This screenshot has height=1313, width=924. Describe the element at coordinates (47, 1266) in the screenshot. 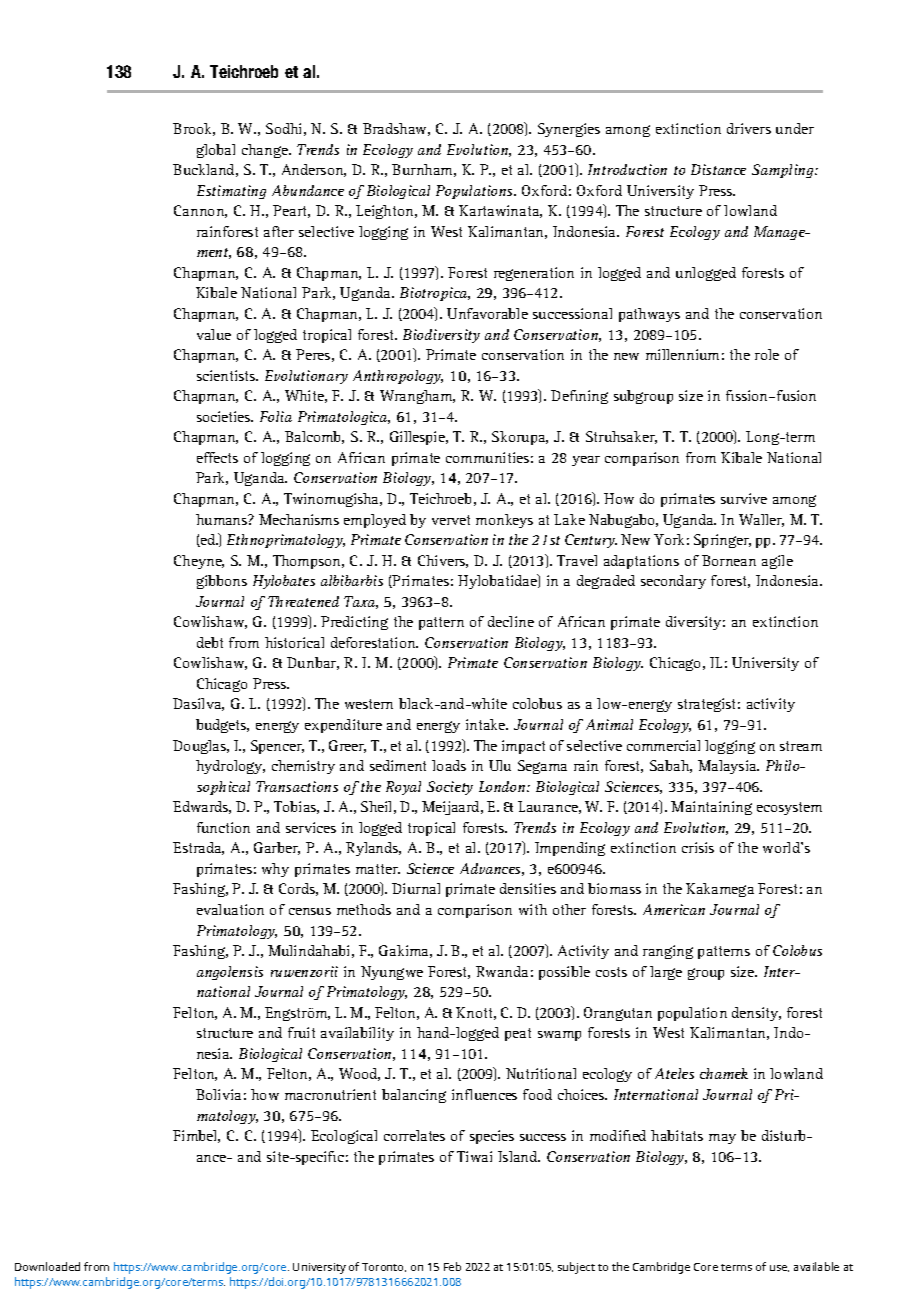

I see `Downloaded` at that location.
